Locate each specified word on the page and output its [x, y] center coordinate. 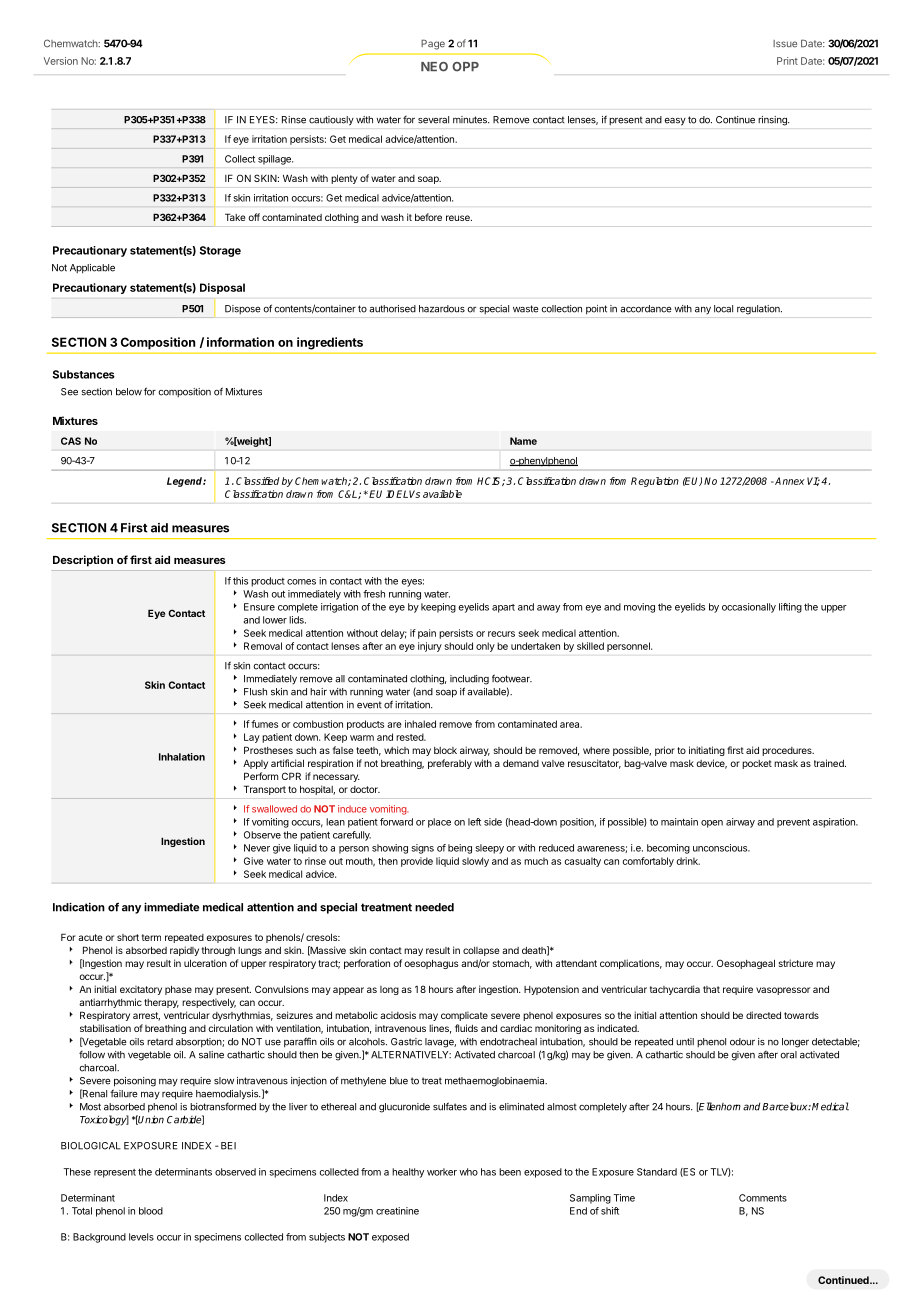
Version [61, 61]
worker [442, 1172]
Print [787, 61]
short [128, 937]
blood [151, 1211]
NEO [434, 67]
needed [434, 907]
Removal [263, 646]
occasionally [749, 608]
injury [430, 647]
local [723, 309]
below [129, 392]
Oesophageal [746, 964]
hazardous [442, 309]
